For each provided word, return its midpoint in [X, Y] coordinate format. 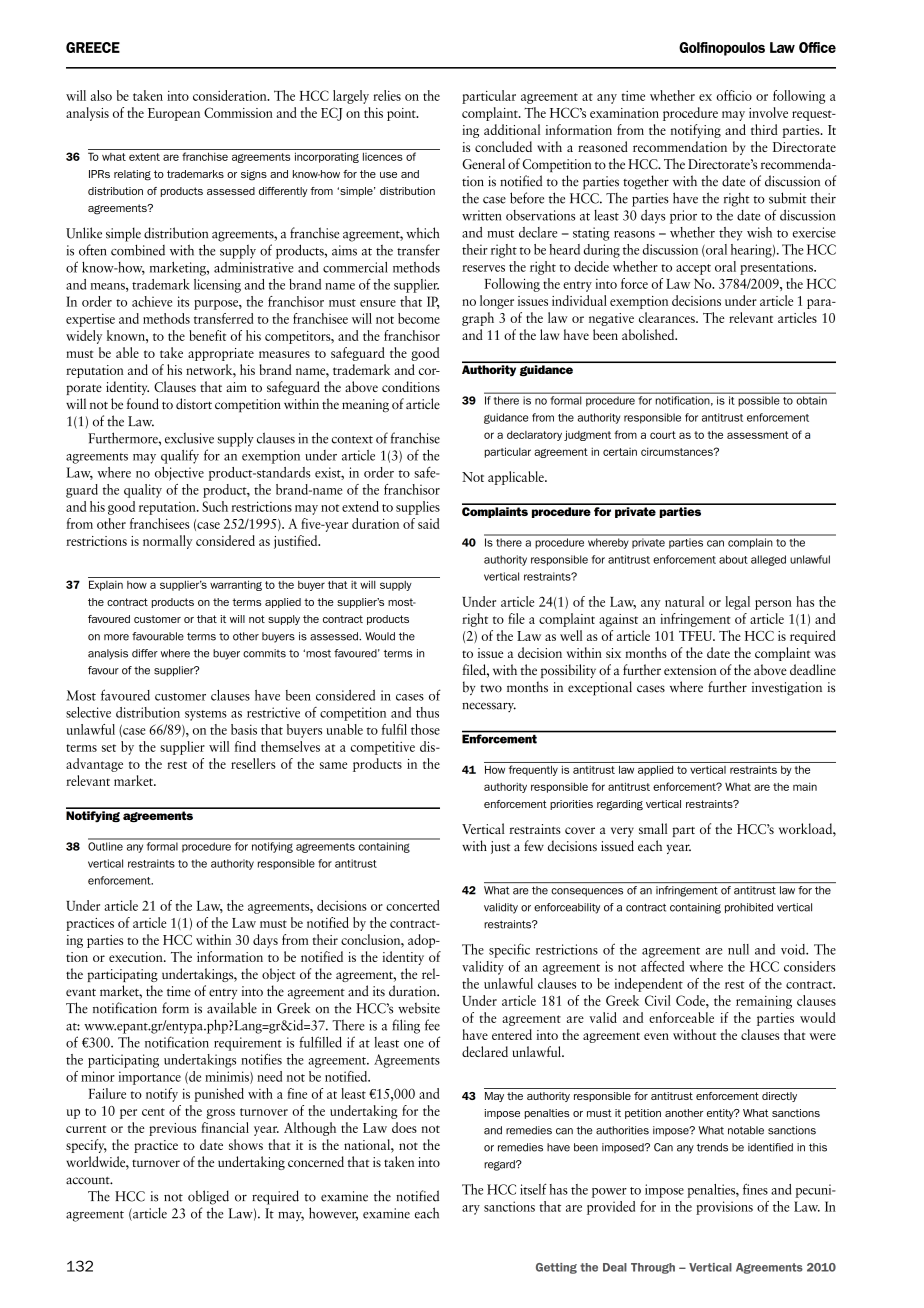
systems [206, 715]
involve [768, 112]
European [174, 114]
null [738, 949]
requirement [248, 1044]
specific [509, 950]
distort [194, 404]
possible [759, 401]
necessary [489, 707]
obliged [208, 1197]
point [402, 114]
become [419, 318]
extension [690, 670]
